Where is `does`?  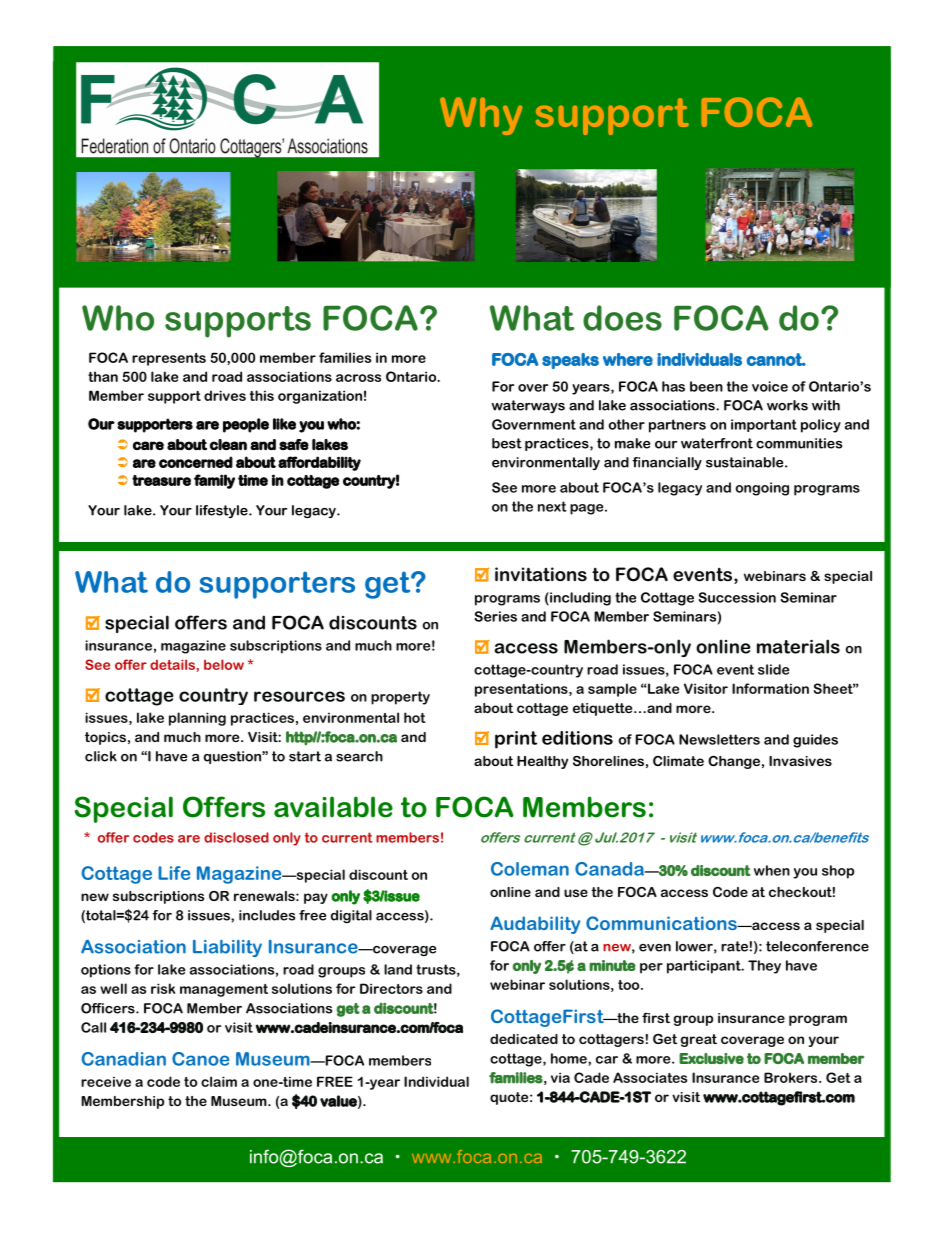
does is located at coordinates (622, 318).
